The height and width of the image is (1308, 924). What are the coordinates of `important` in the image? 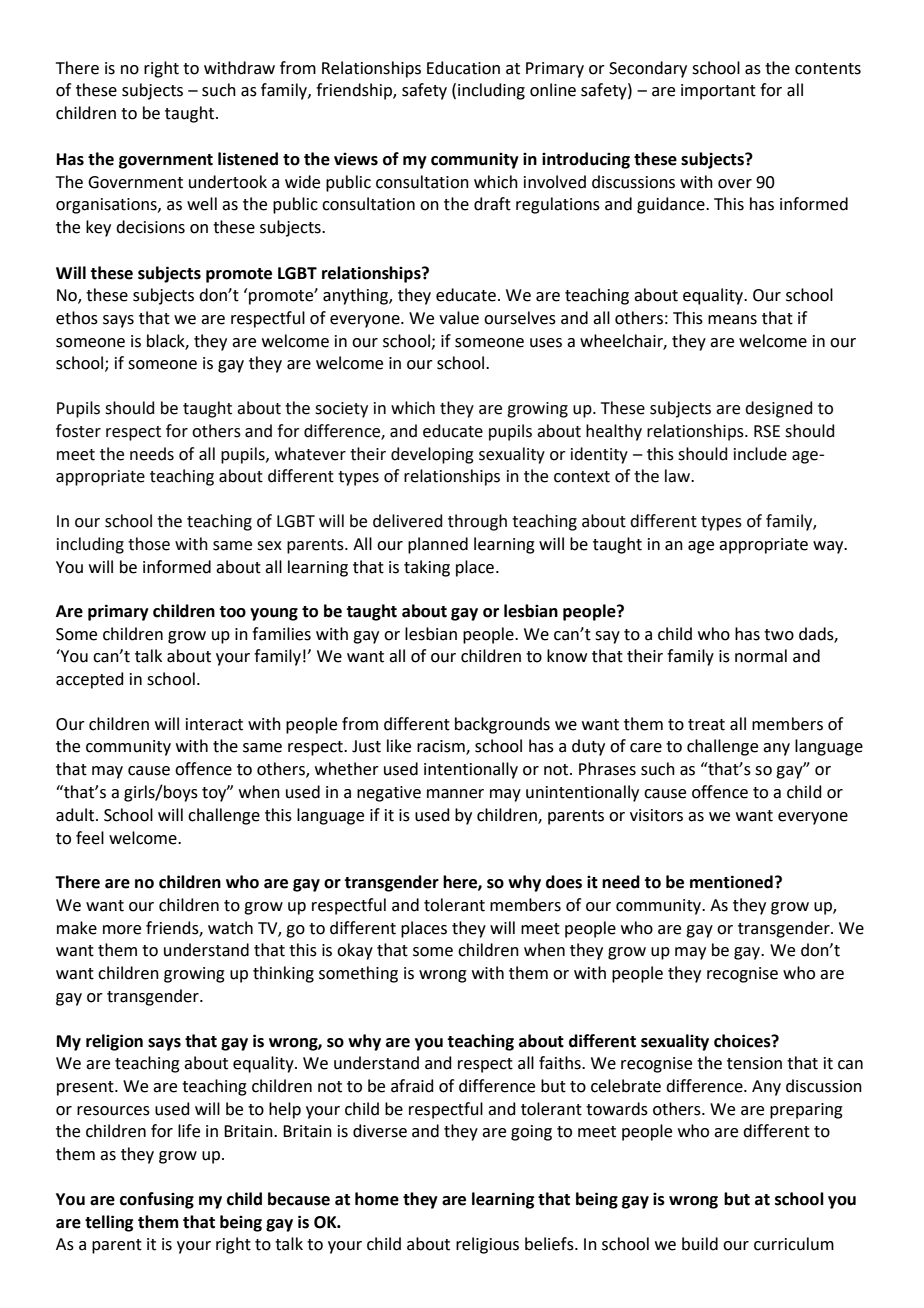 It's located at (718, 92).
